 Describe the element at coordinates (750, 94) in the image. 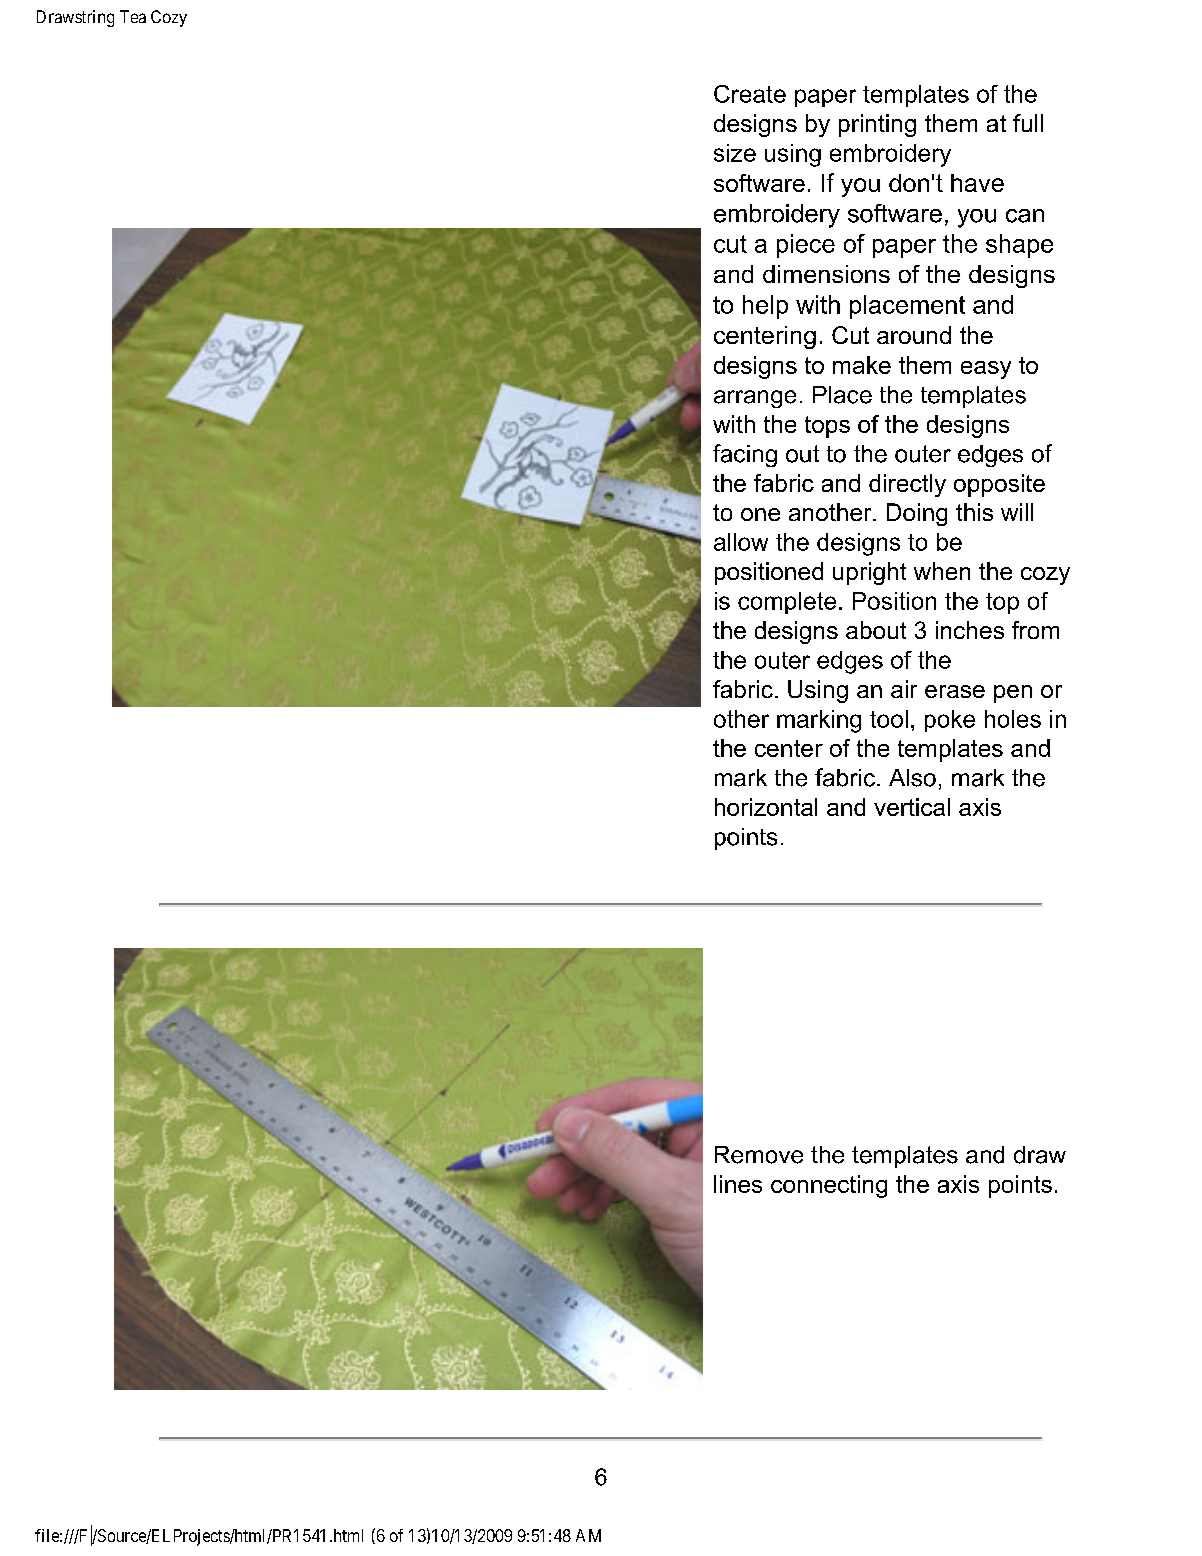

I see `Create` at that location.
